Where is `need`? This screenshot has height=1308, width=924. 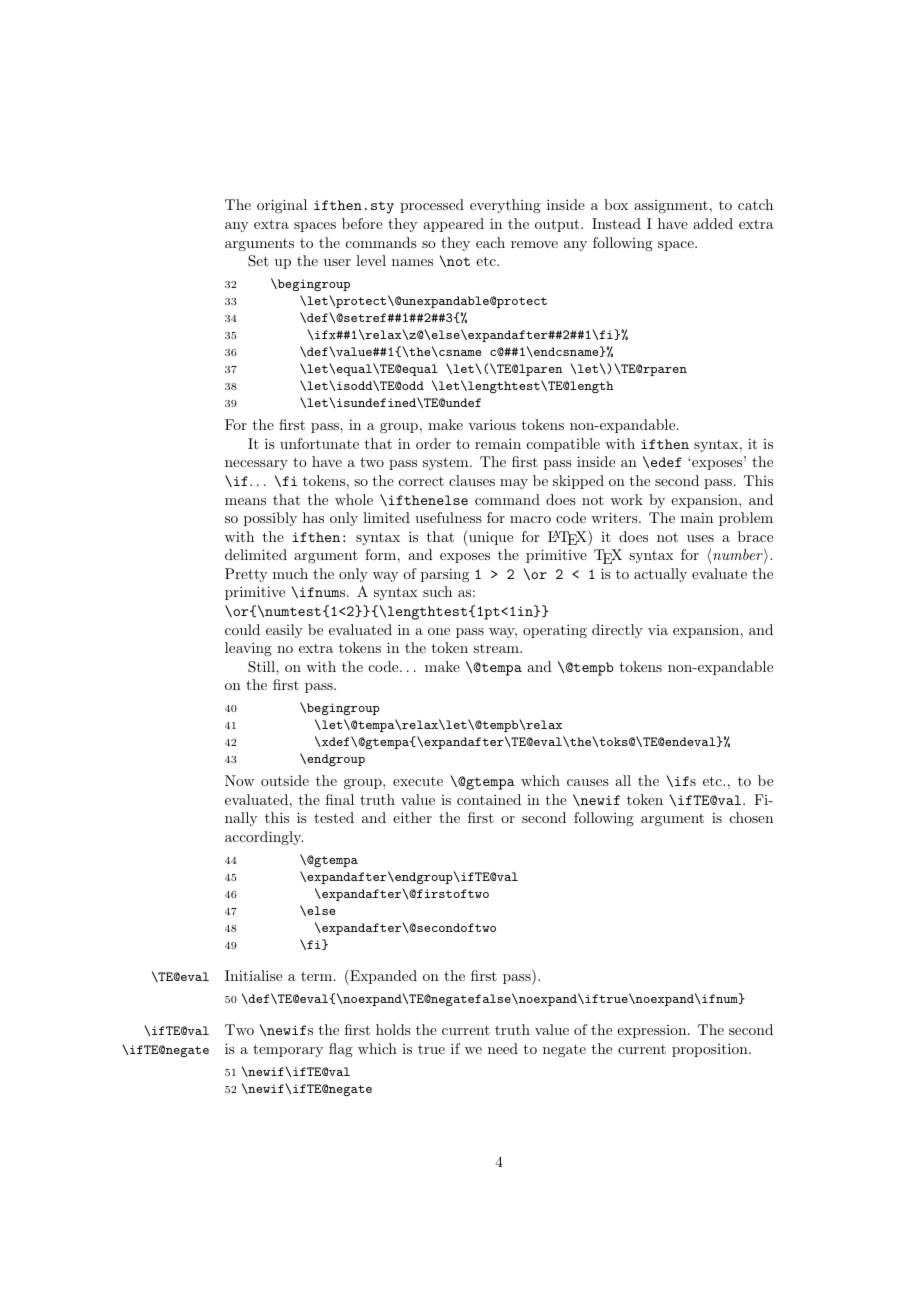 need is located at coordinates (503, 1048).
